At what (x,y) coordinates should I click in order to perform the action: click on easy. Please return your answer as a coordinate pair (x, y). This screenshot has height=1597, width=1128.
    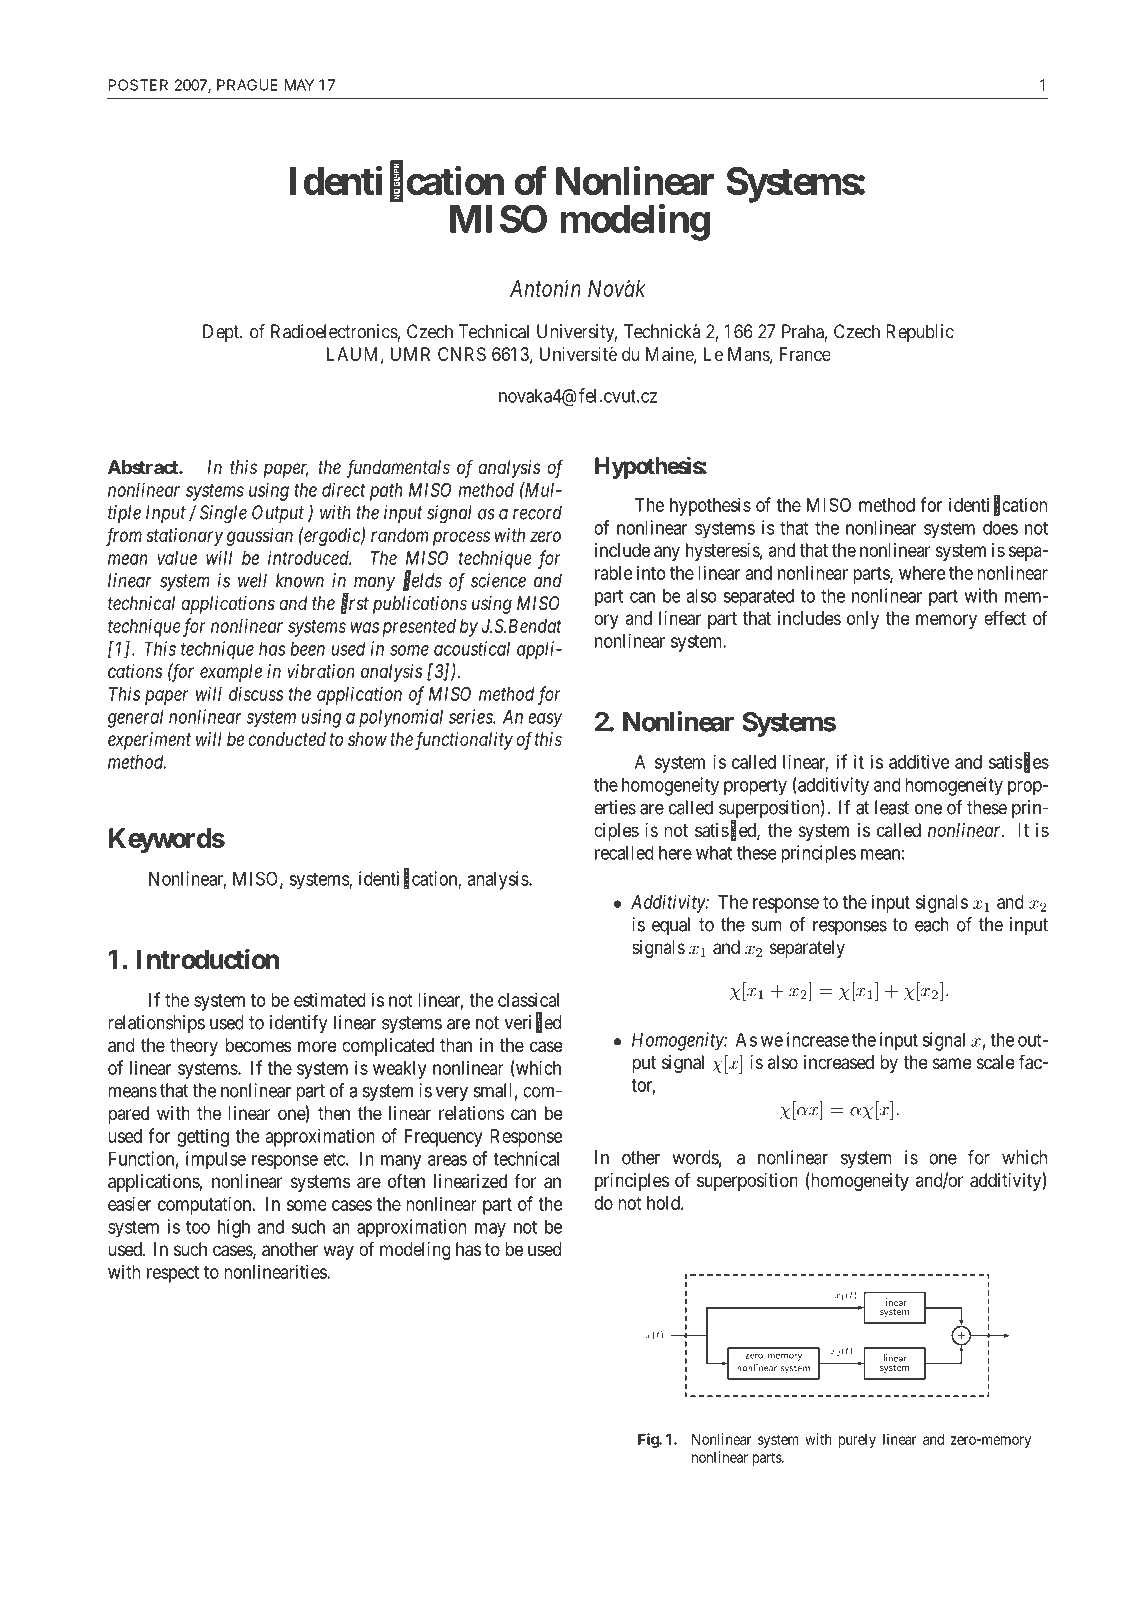
    Looking at the image, I should click on (545, 720).
